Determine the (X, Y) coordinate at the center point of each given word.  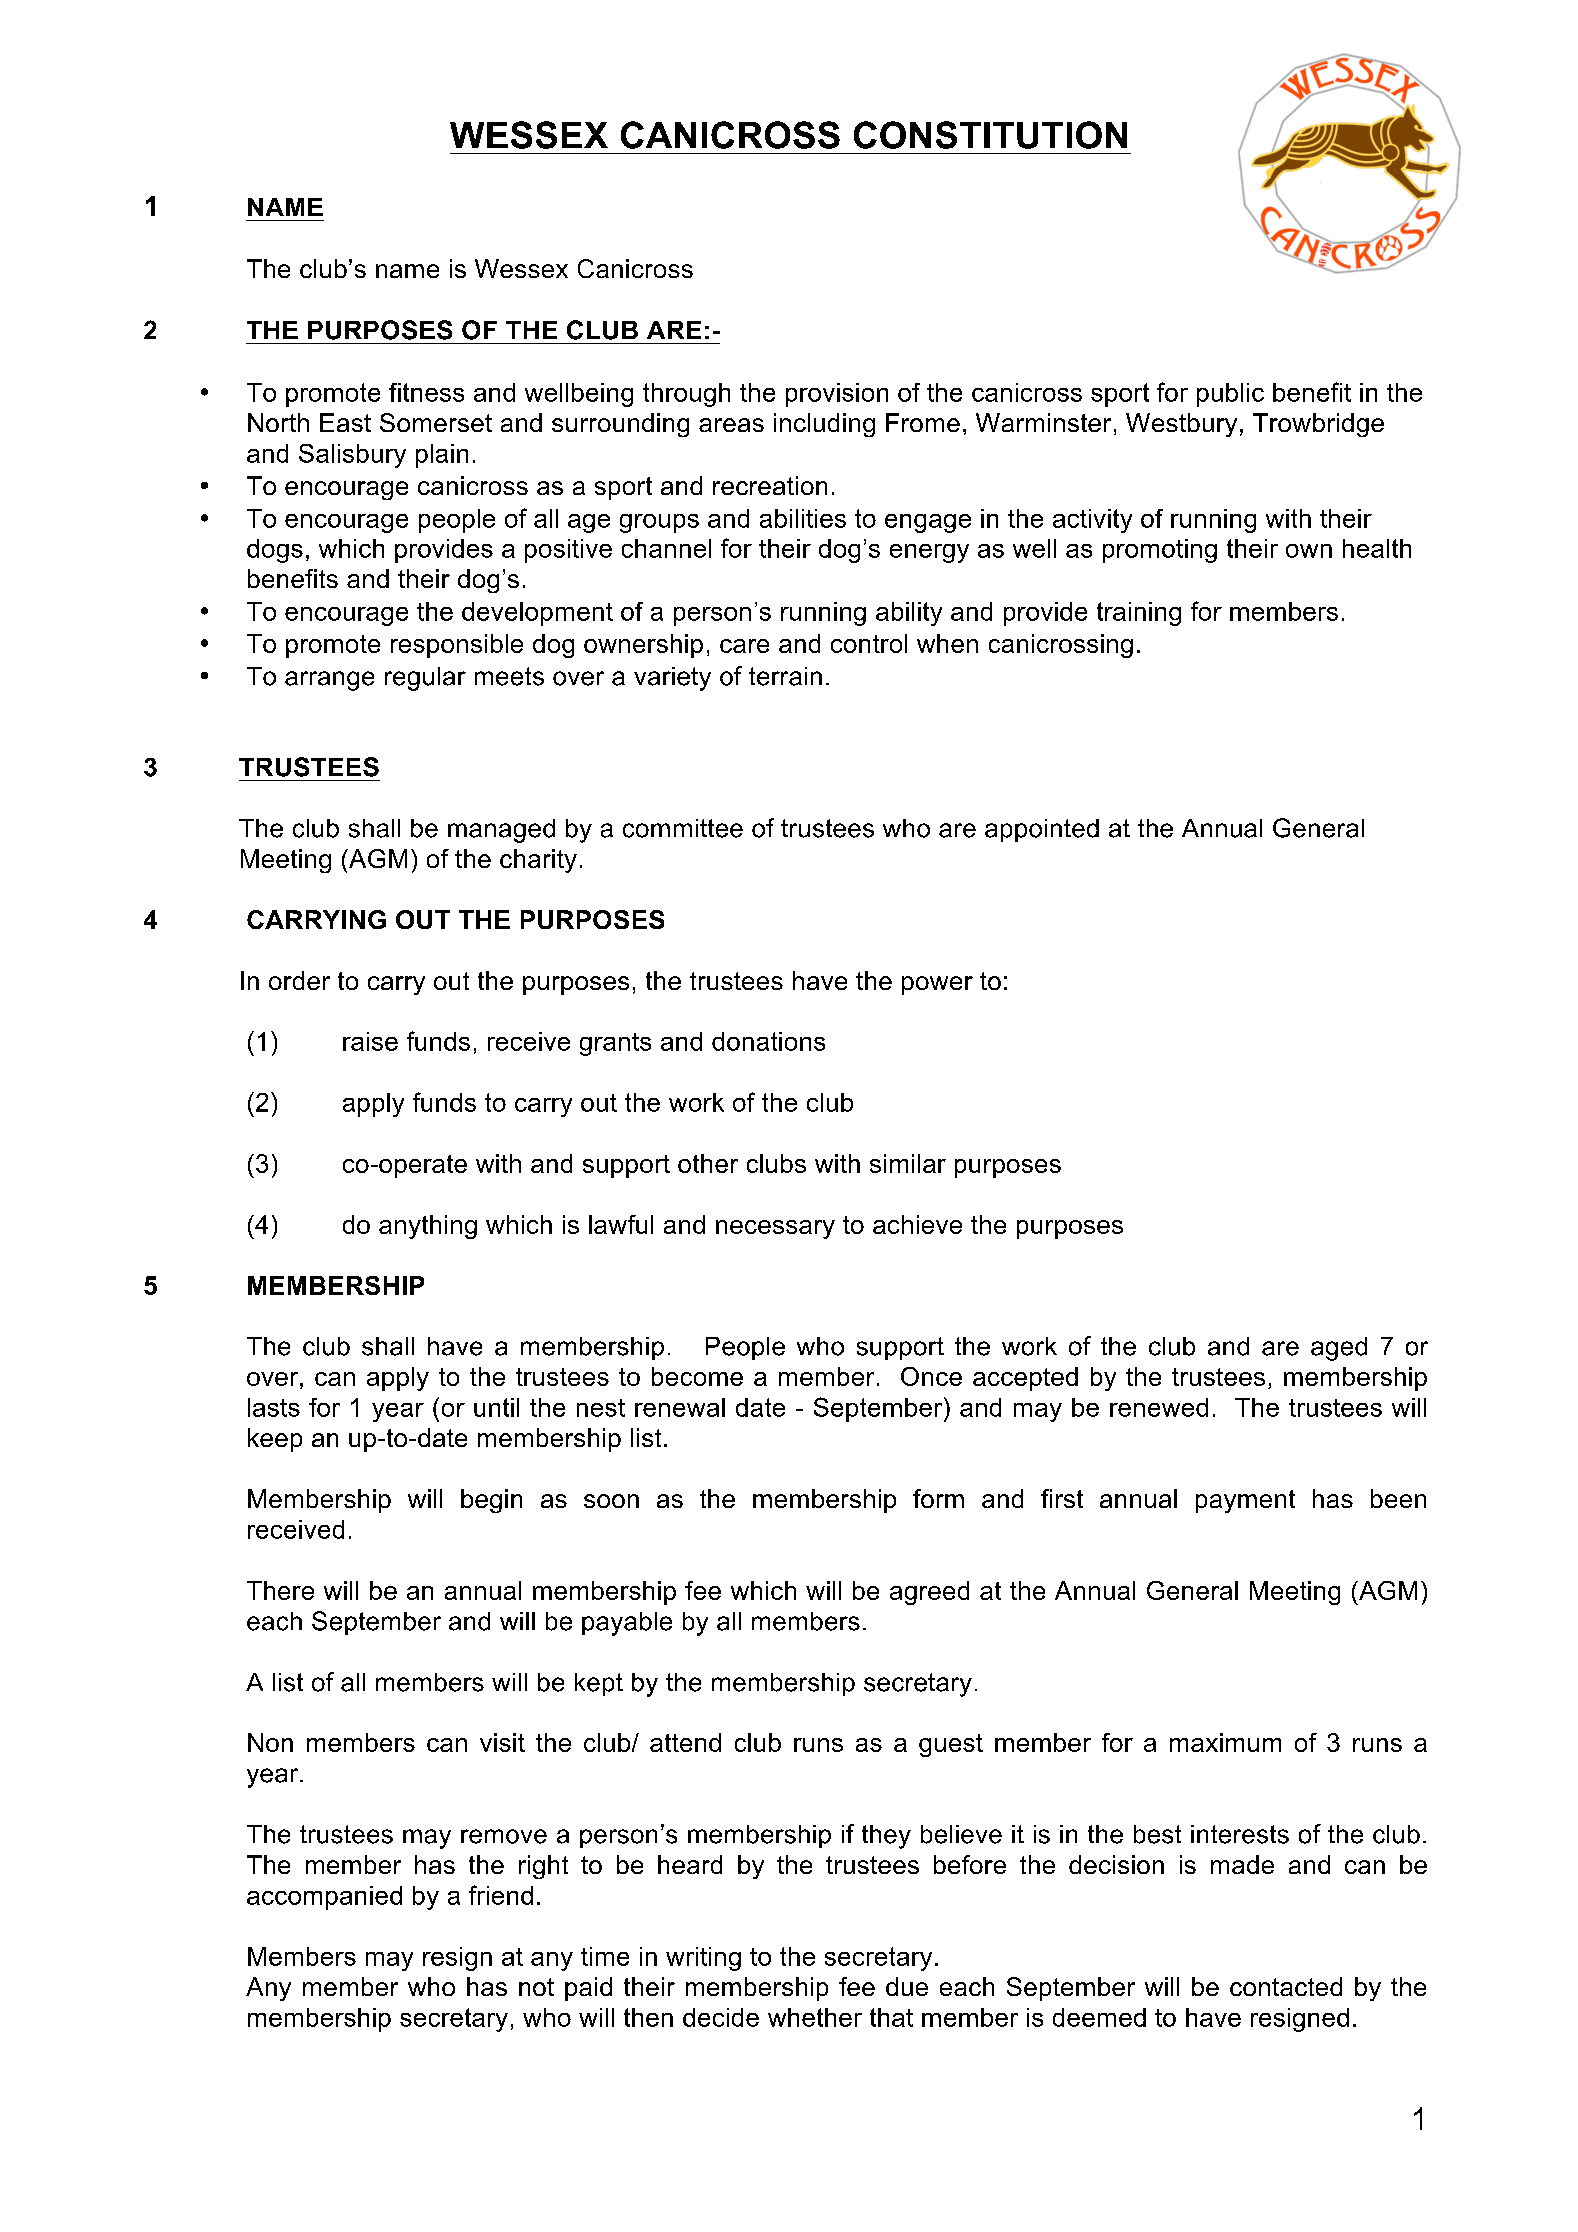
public (1230, 395)
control (869, 643)
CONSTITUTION (990, 135)
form (938, 1498)
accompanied (324, 1898)
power (937, 985)
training (1139, 614)
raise (370, 1041)
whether (815, 2017)
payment (1245, 1501)
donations (768, 1041)
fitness (426, 392)
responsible (457, 646)
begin (491, 1501)
